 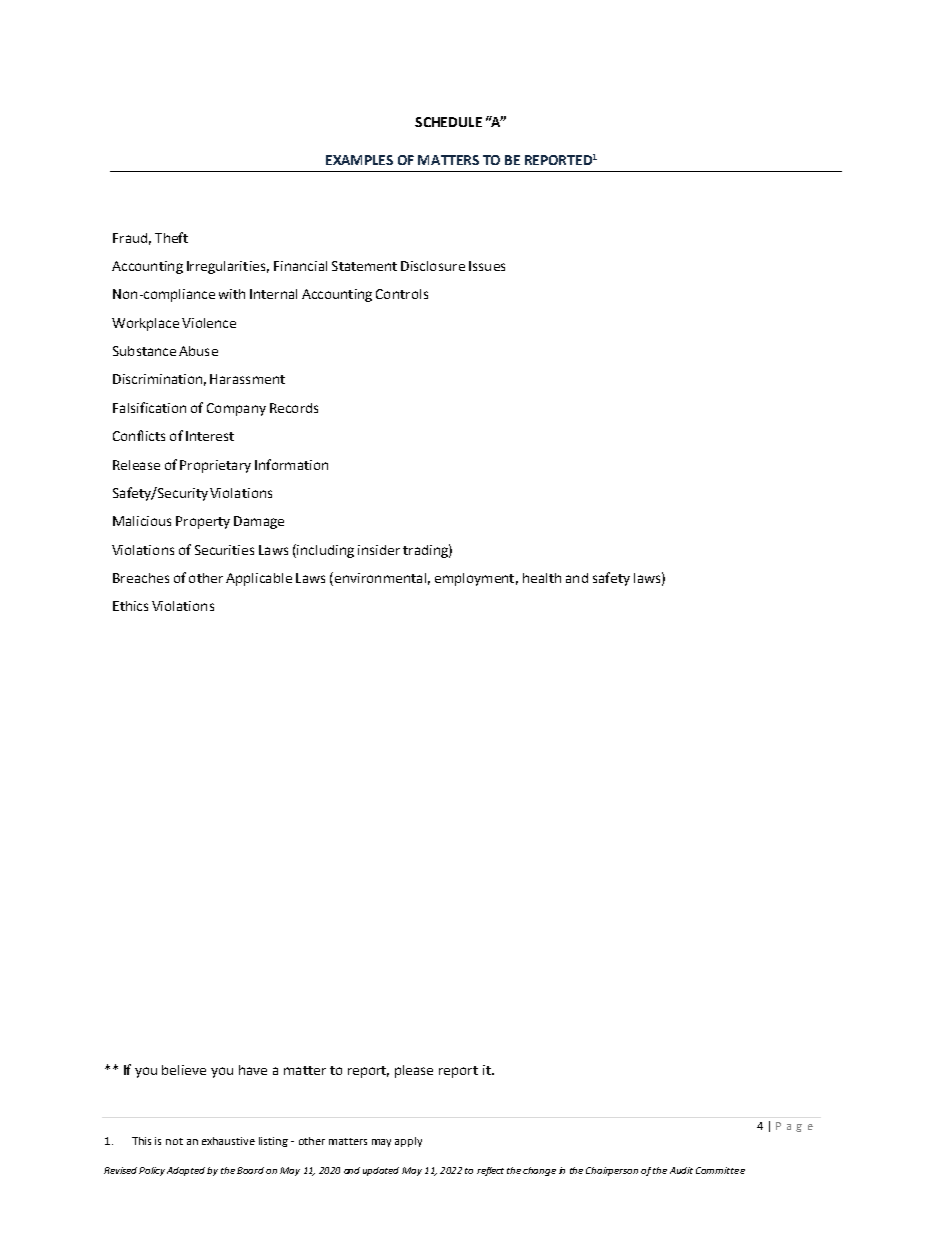 I want to click on health, so click(x=542, y=578).
